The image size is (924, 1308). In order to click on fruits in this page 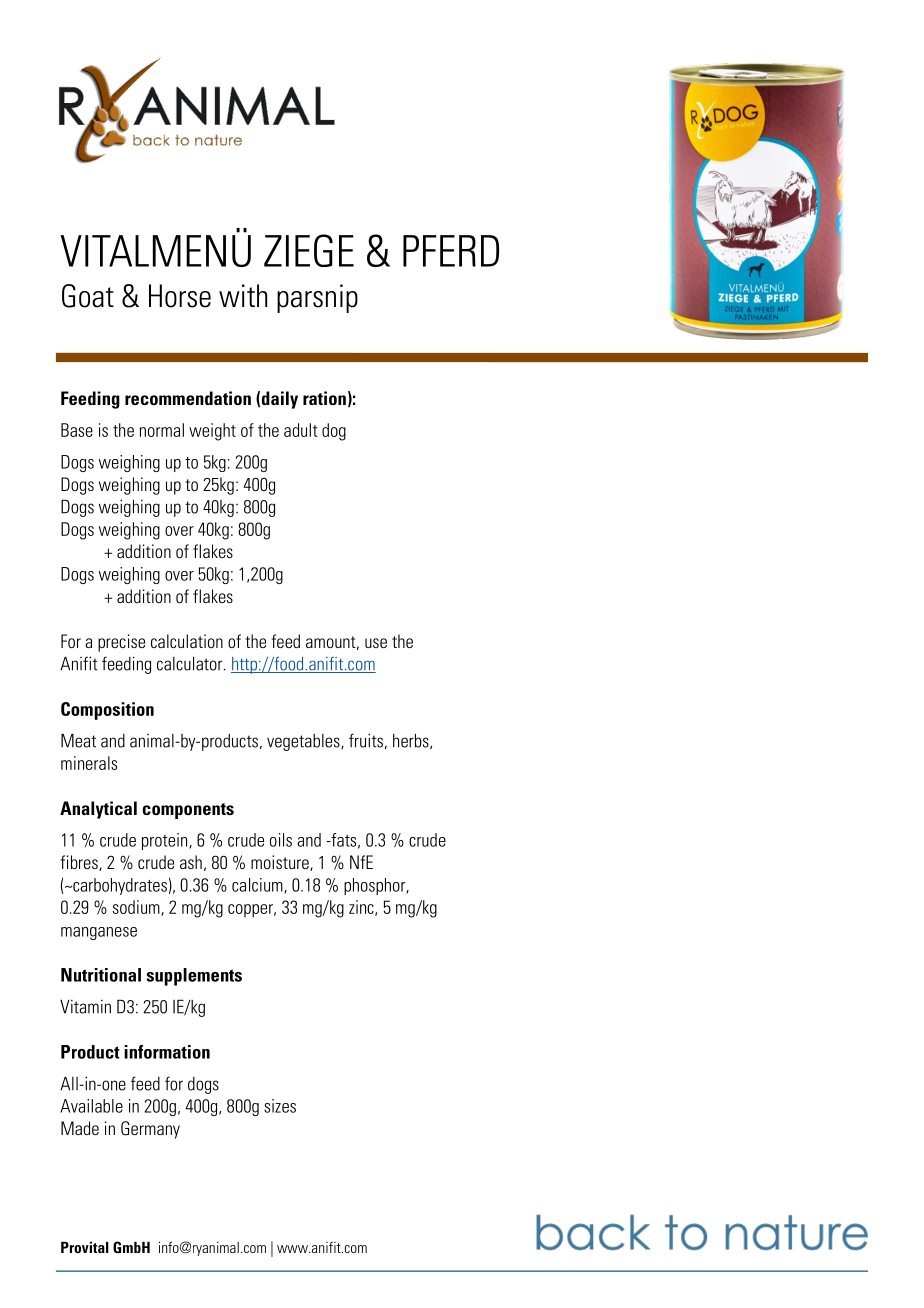, I will do `click(366, 740)`.
